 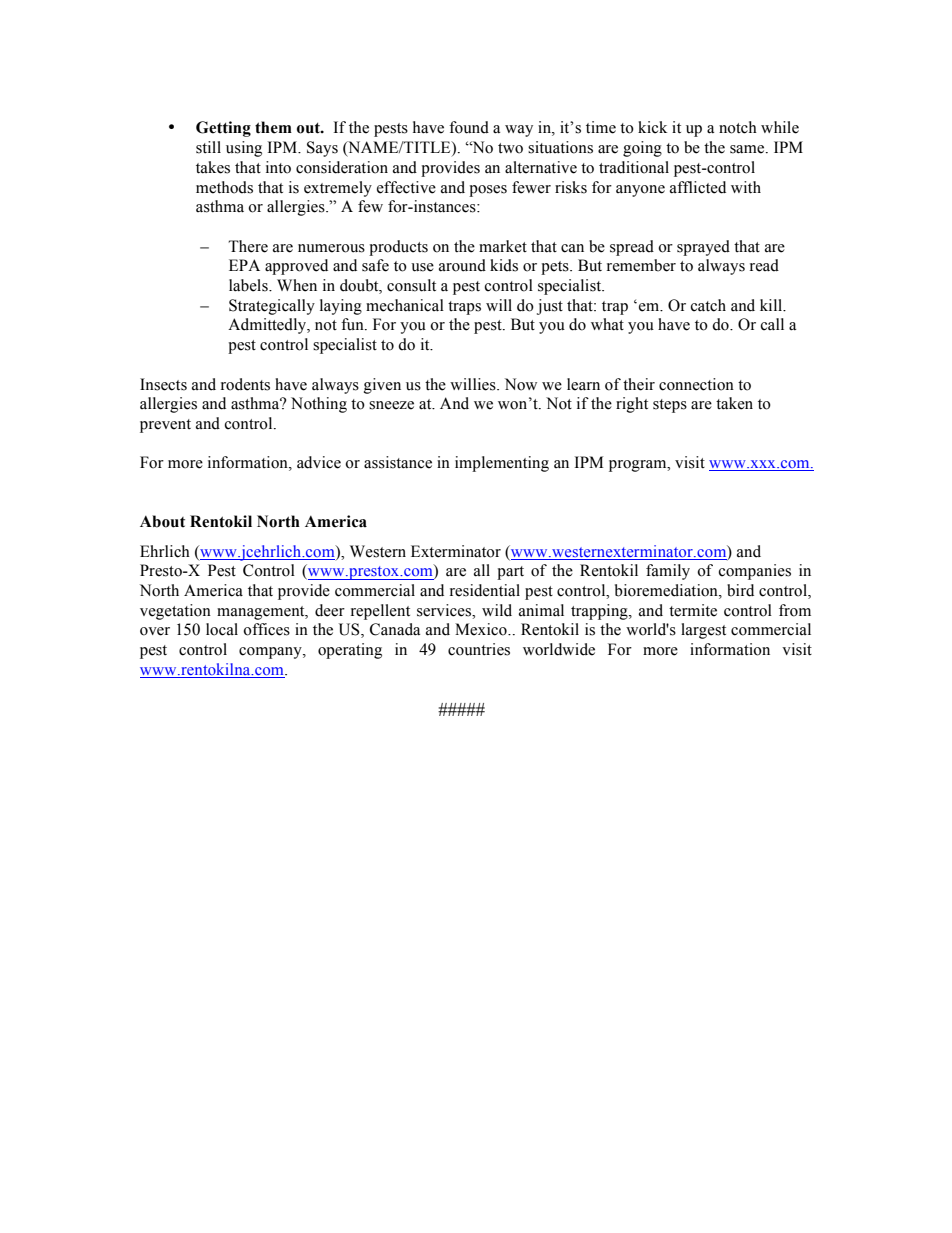 I want to click on sprayed, so click(x=703, y=248).
